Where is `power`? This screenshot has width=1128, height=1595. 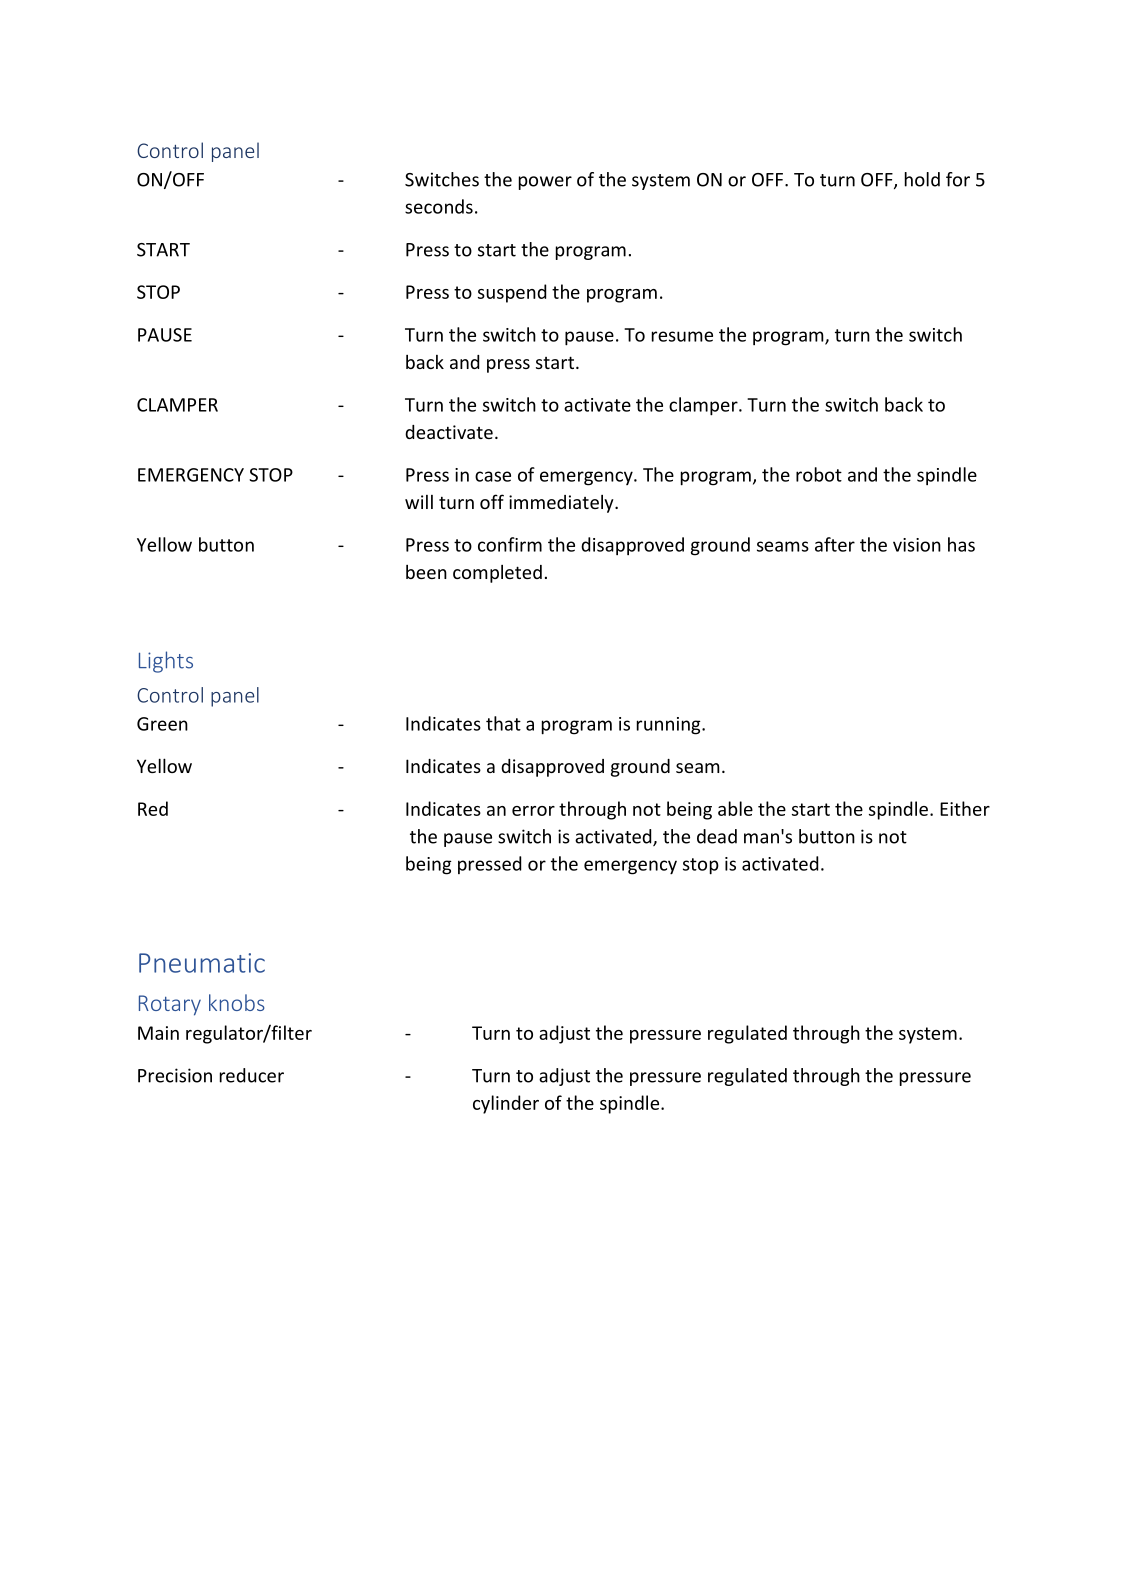 power is located at coordinates (545, 183).
